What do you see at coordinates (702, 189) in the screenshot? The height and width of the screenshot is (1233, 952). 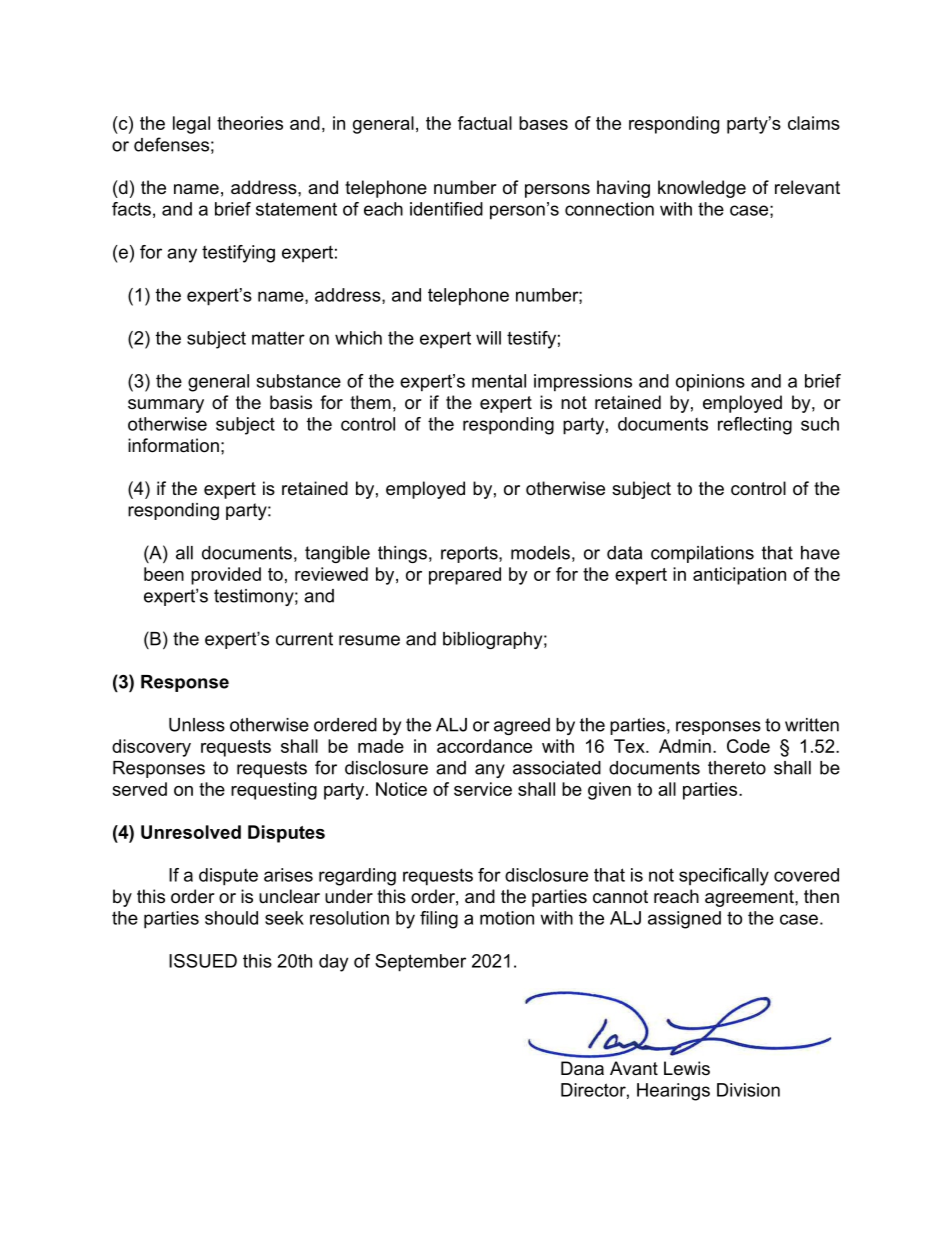 I see `knowledge` at bounding box center [702, 189].
